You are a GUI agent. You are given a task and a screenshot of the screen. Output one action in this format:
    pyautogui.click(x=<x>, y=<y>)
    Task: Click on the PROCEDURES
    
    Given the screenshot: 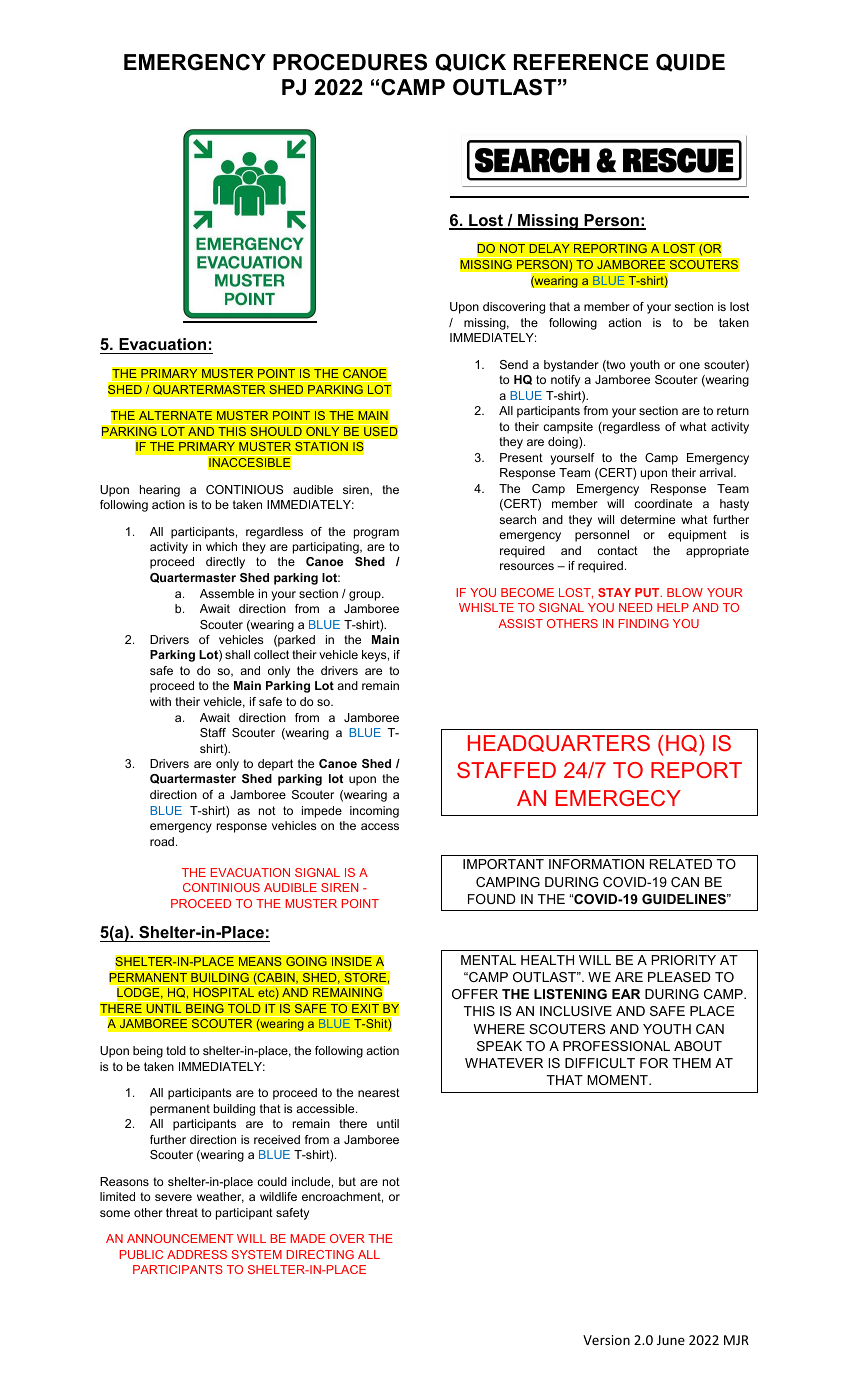 What is the action you would take?
    pyautogui.click(x=350, y=62)
